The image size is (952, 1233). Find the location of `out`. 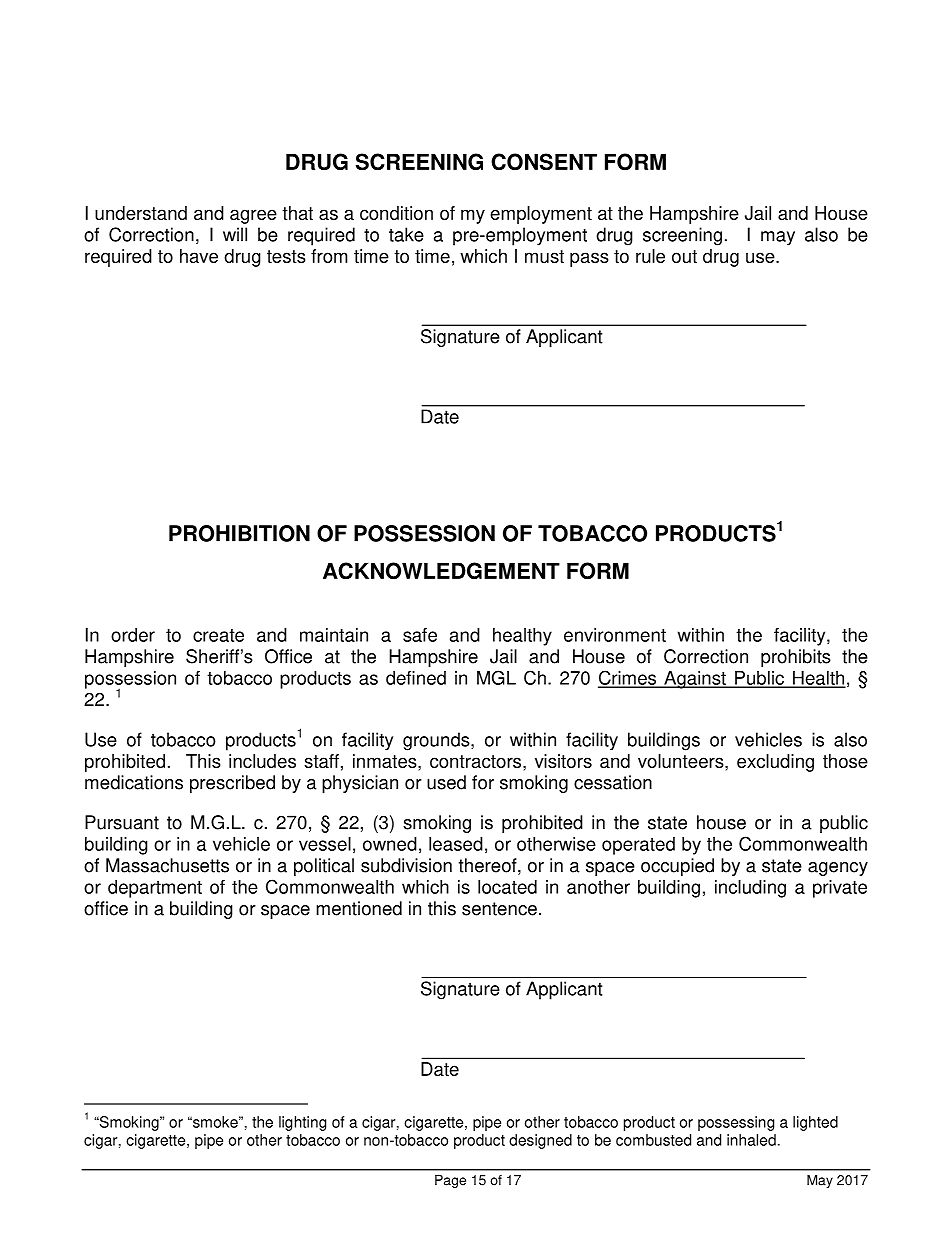

out is located at coordinates (684, 256).
